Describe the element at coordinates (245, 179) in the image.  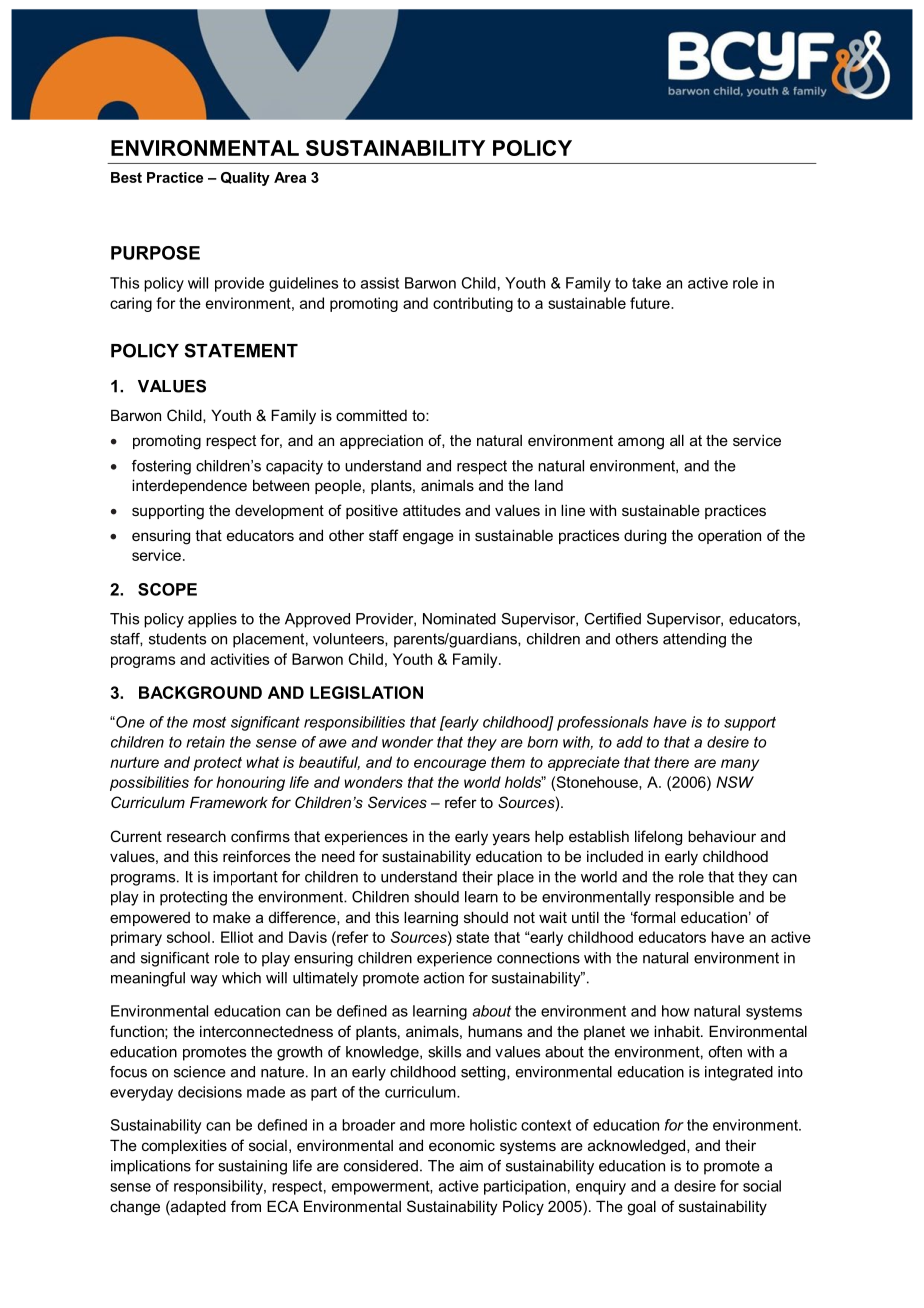
I see `Quality` at that location.
